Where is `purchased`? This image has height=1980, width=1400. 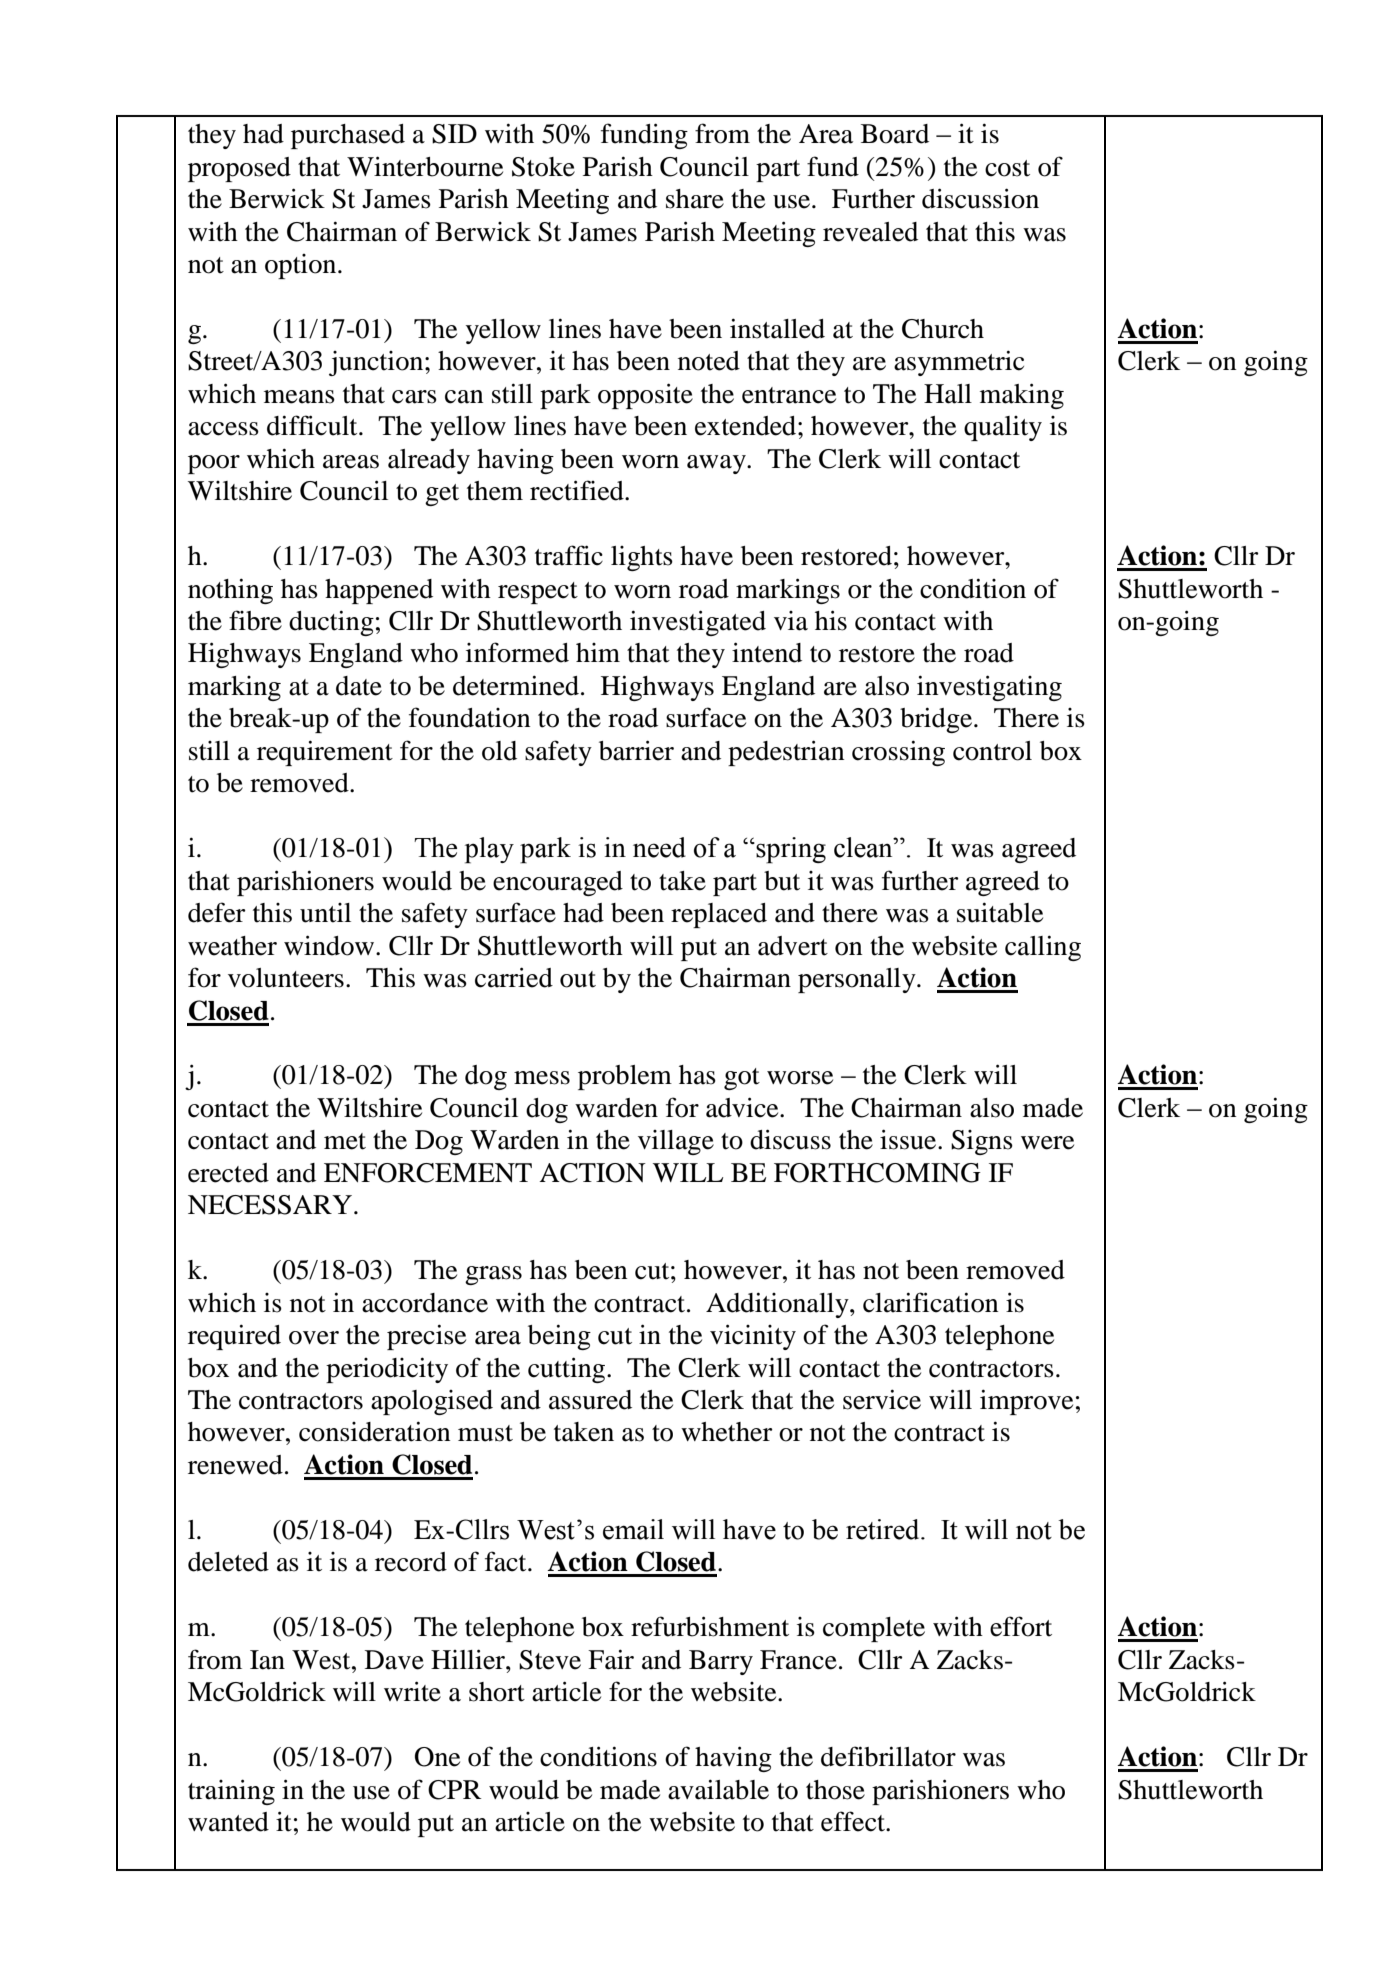 purchased is located at coordinates (348, 136).
